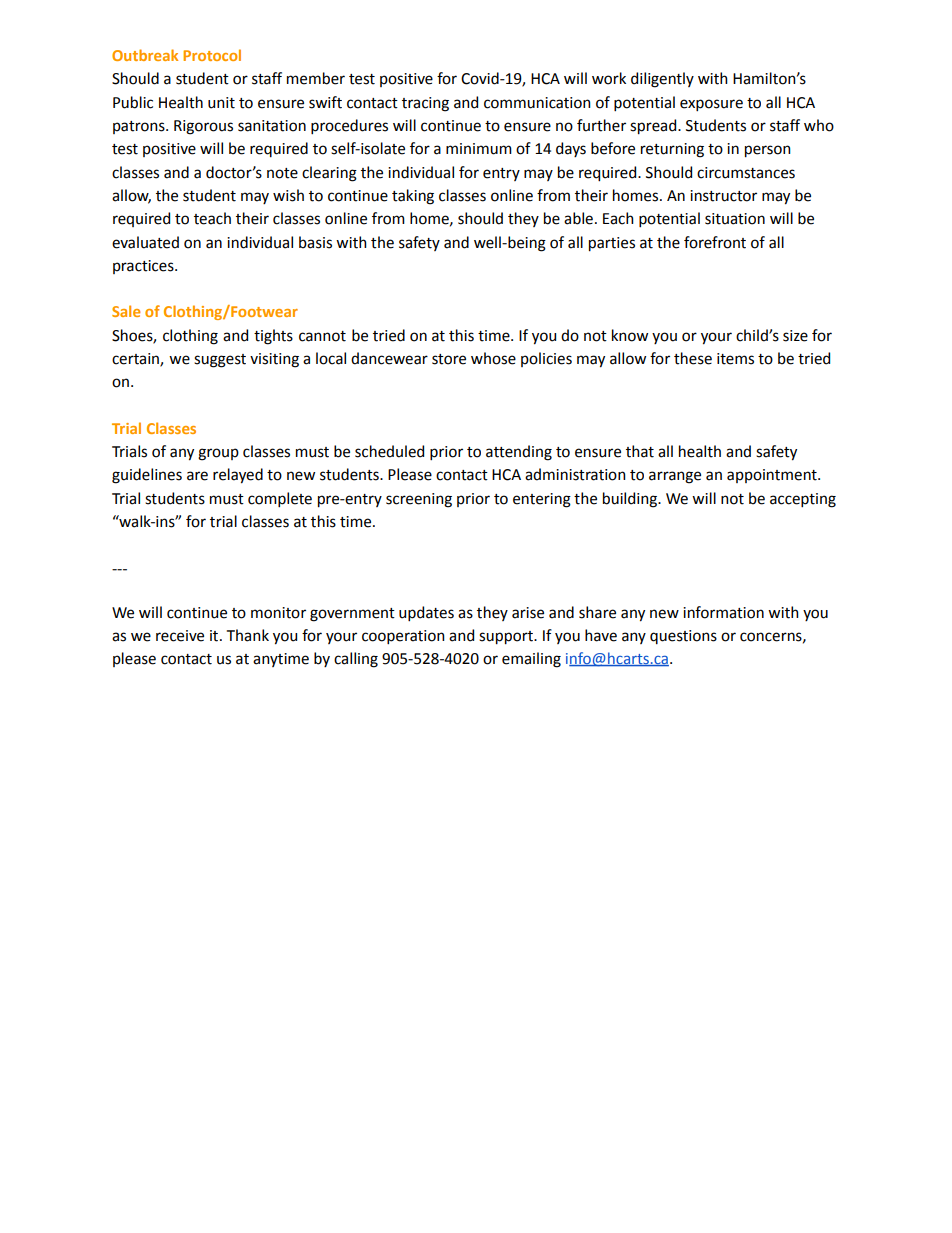 The height and width of the image is (1233, 952). What do you see at coordinates (507, 638) in the image?
I see `support` at bounding box center [507, 638].
